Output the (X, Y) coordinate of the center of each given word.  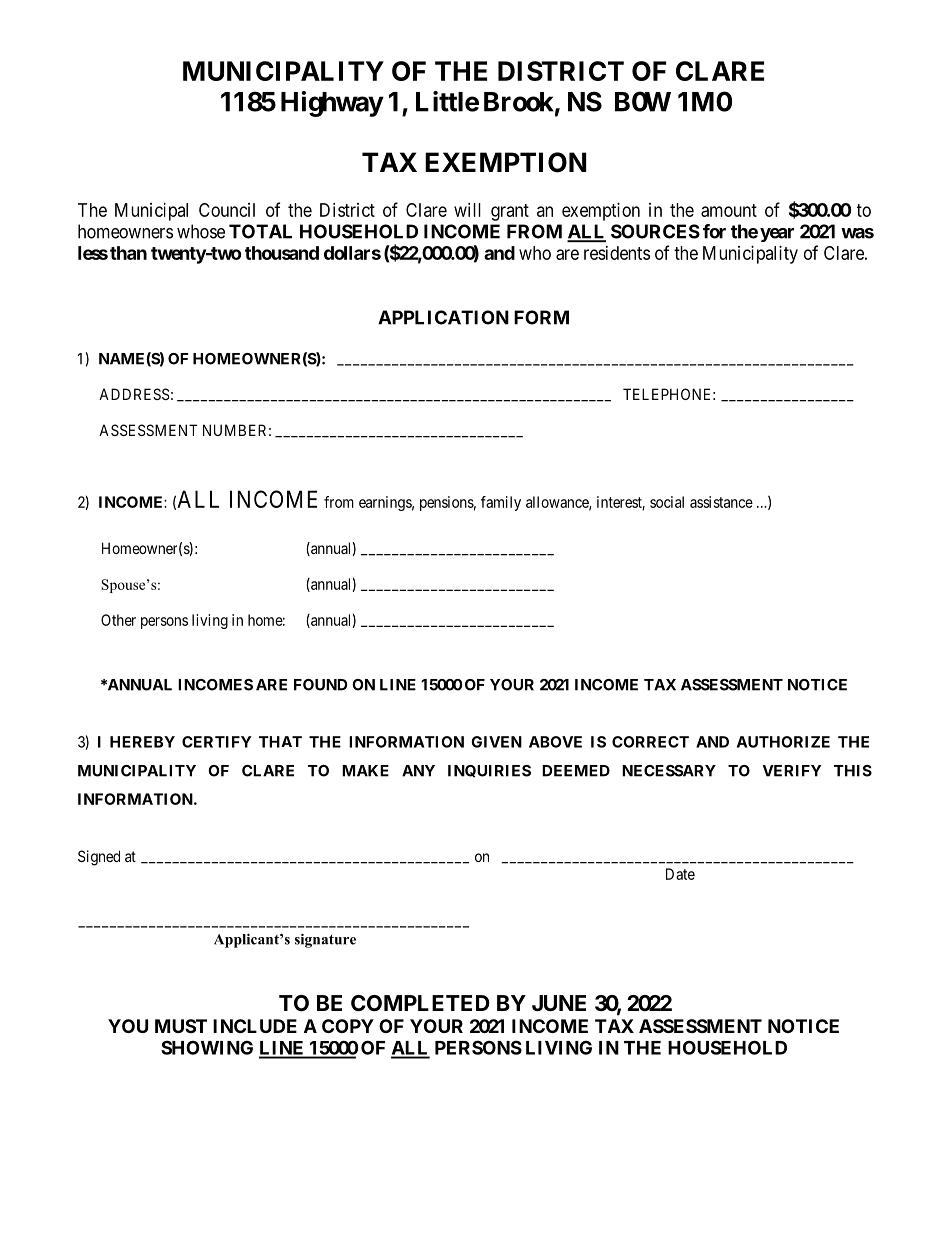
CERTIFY (216, 742)
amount (729, 210)
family (501, 503)
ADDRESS (134, 394)
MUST (181, 1026)
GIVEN (496, 742)
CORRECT (650, 742)
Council (227, 210)
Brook (519, 102)
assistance (721, 502)
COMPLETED (420, 1003)
